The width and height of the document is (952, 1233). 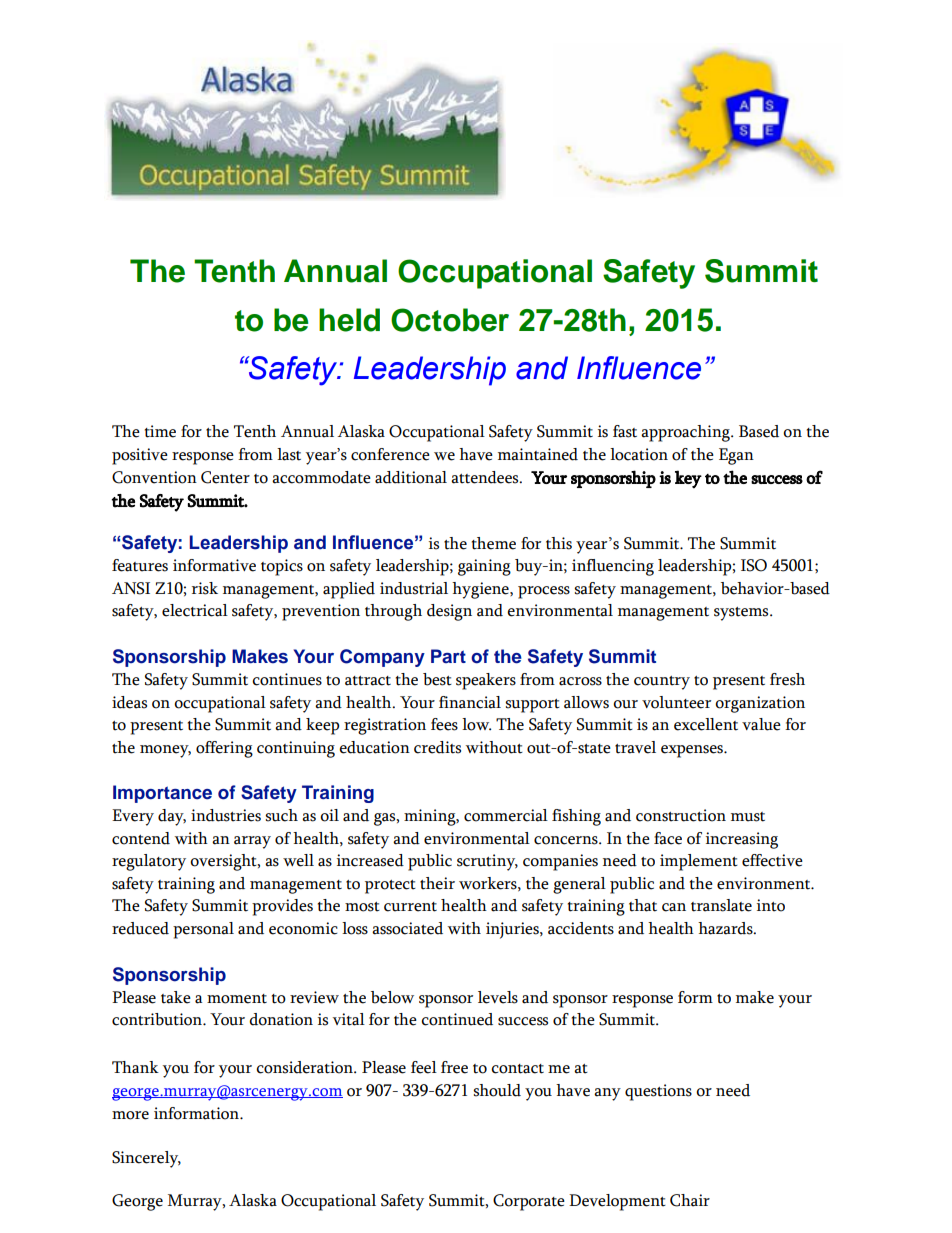 What do you see at coordinates (437, 883) in the document?
I see `their` at bounding box center [437, 883].
